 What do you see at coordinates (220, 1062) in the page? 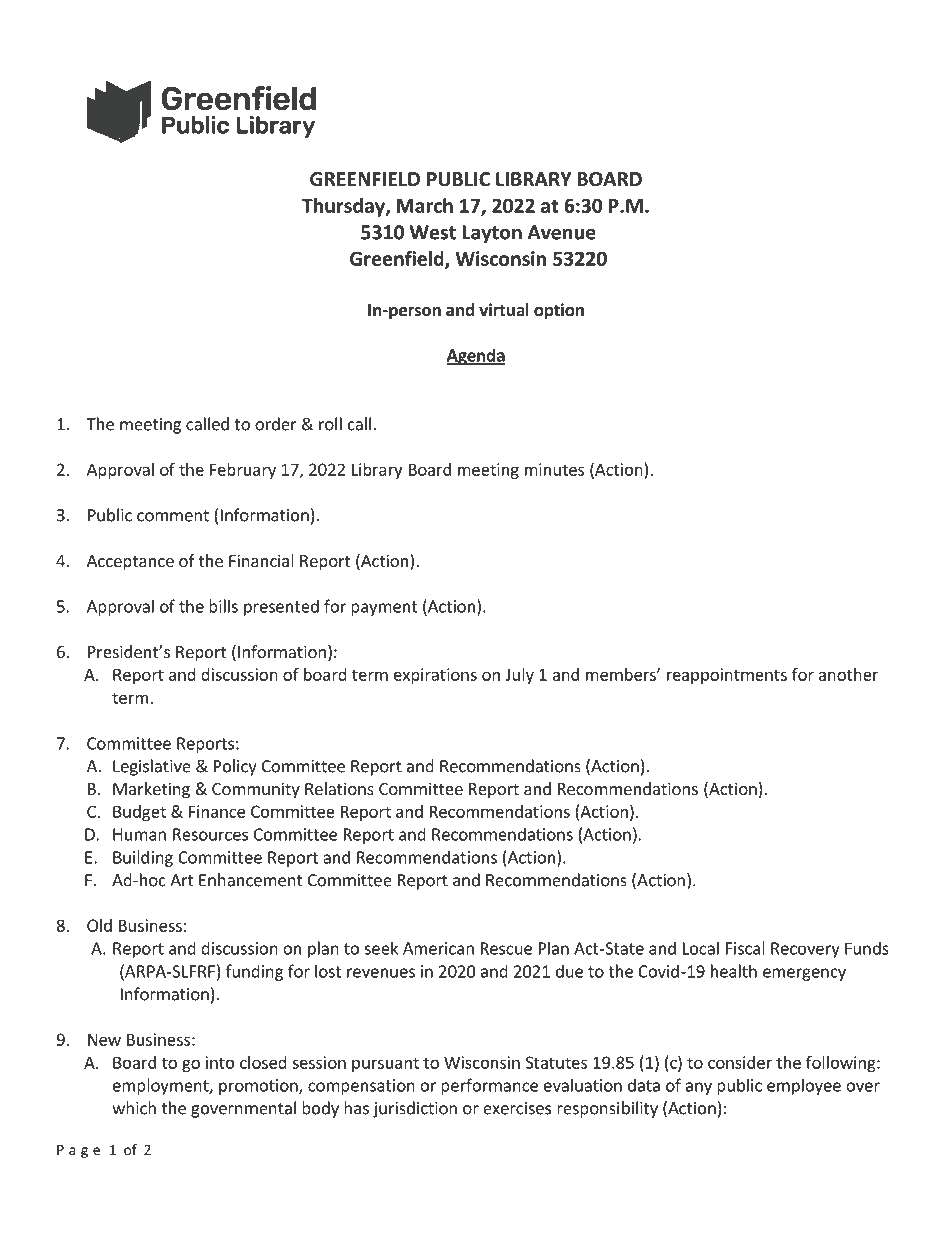
I see `into` at bounding box center [220, 1062].
